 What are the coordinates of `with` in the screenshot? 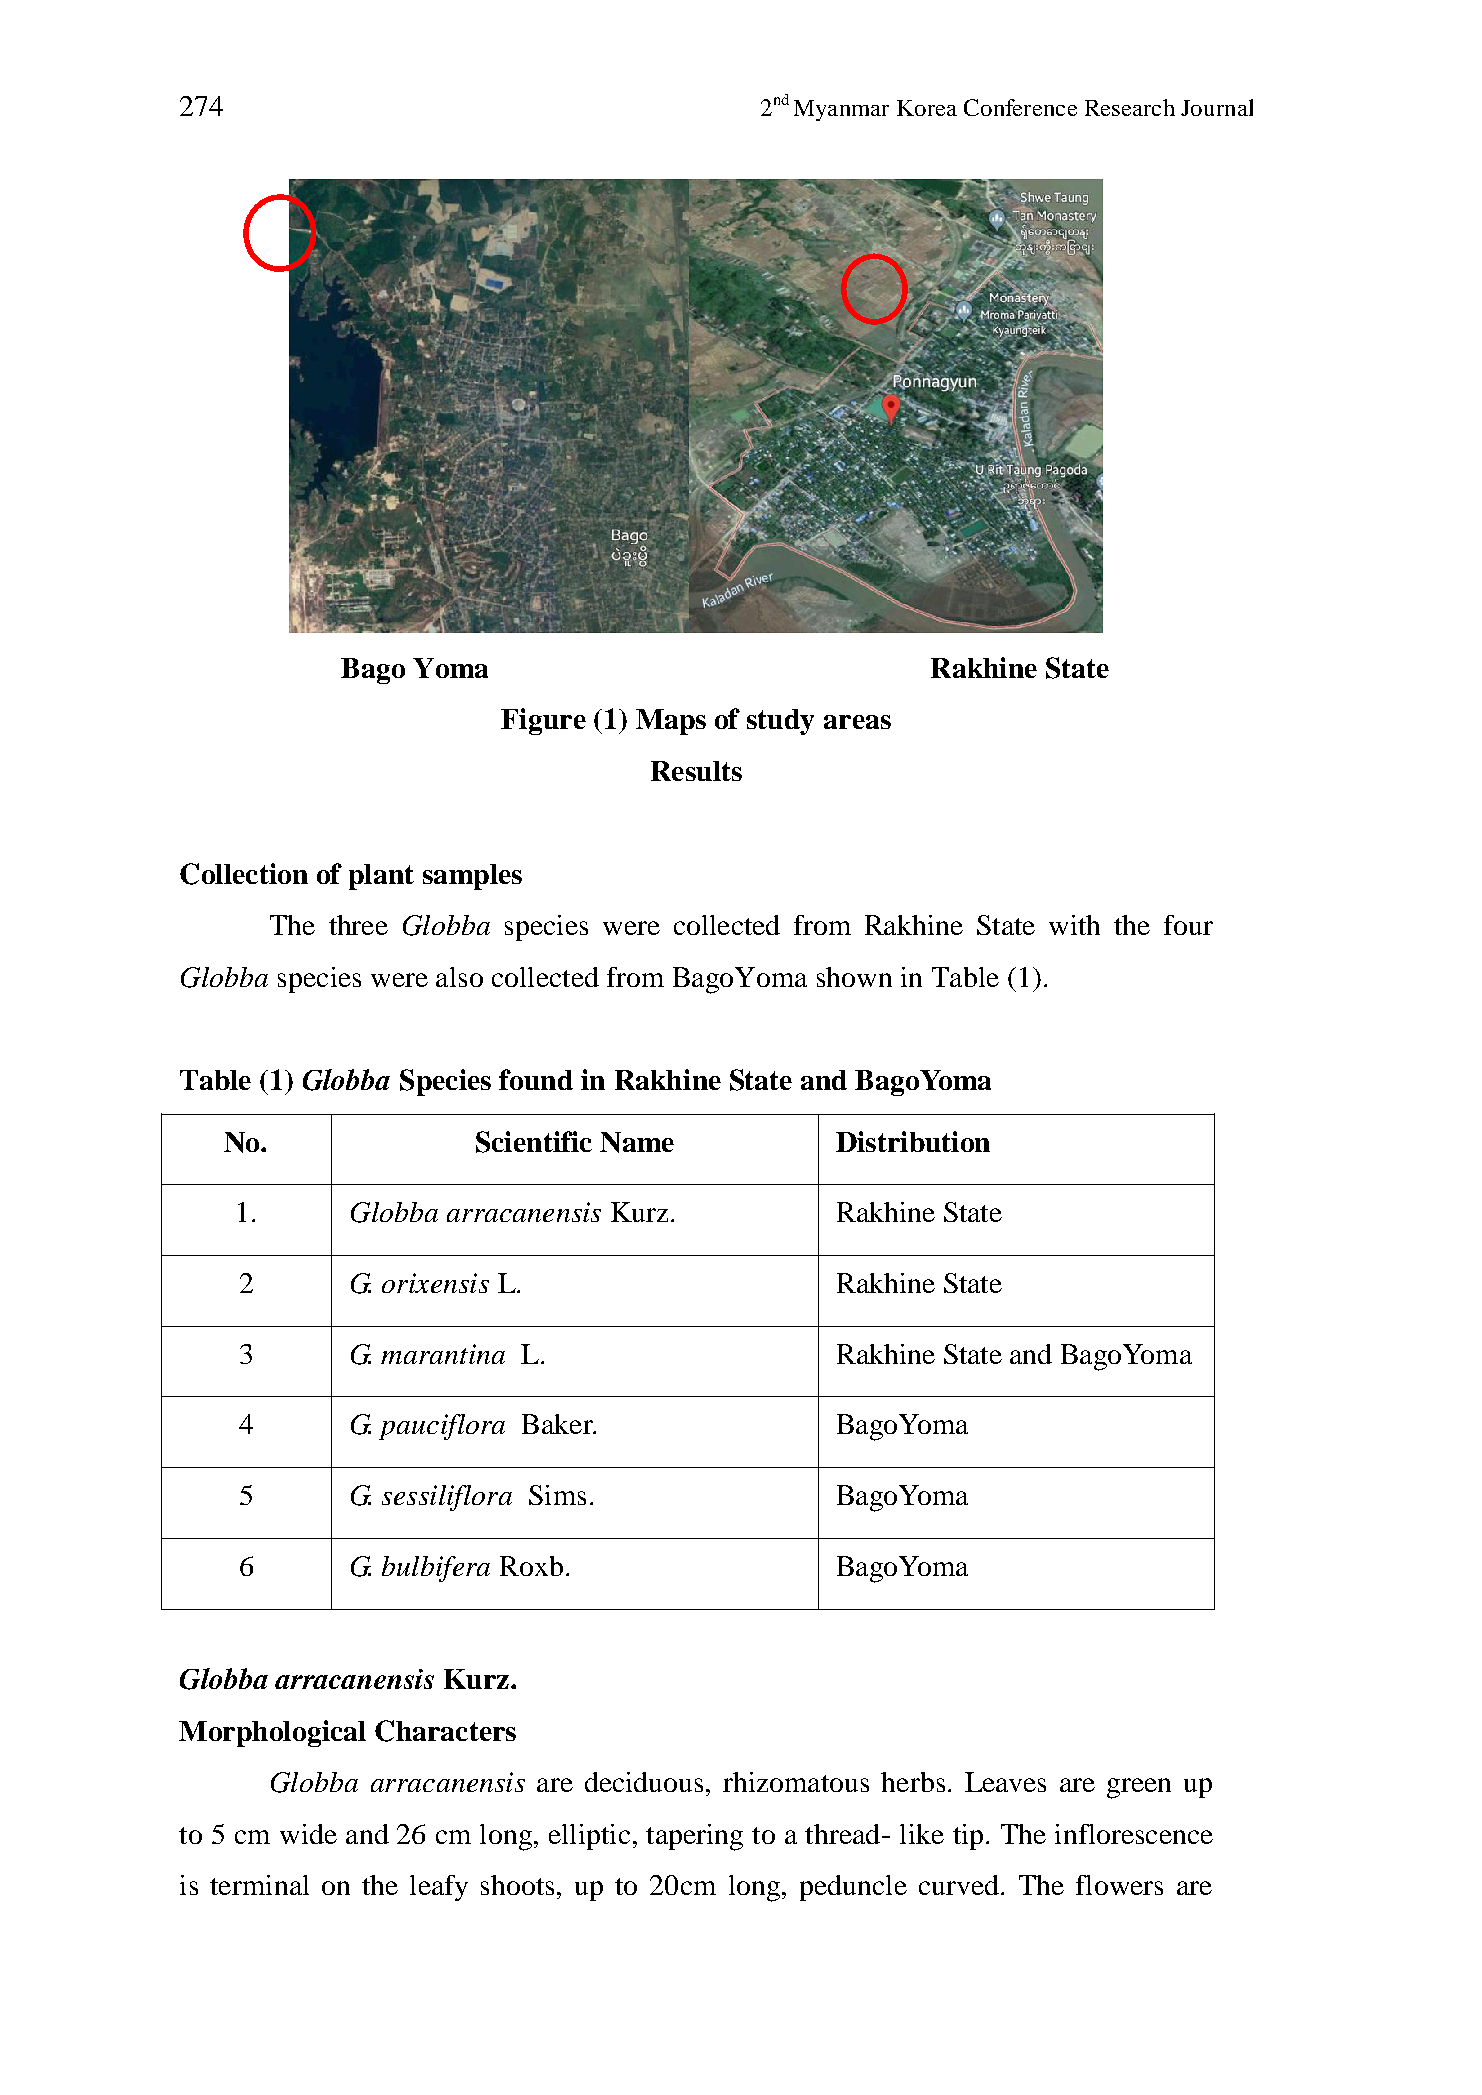 It's located at (1074, 925).
